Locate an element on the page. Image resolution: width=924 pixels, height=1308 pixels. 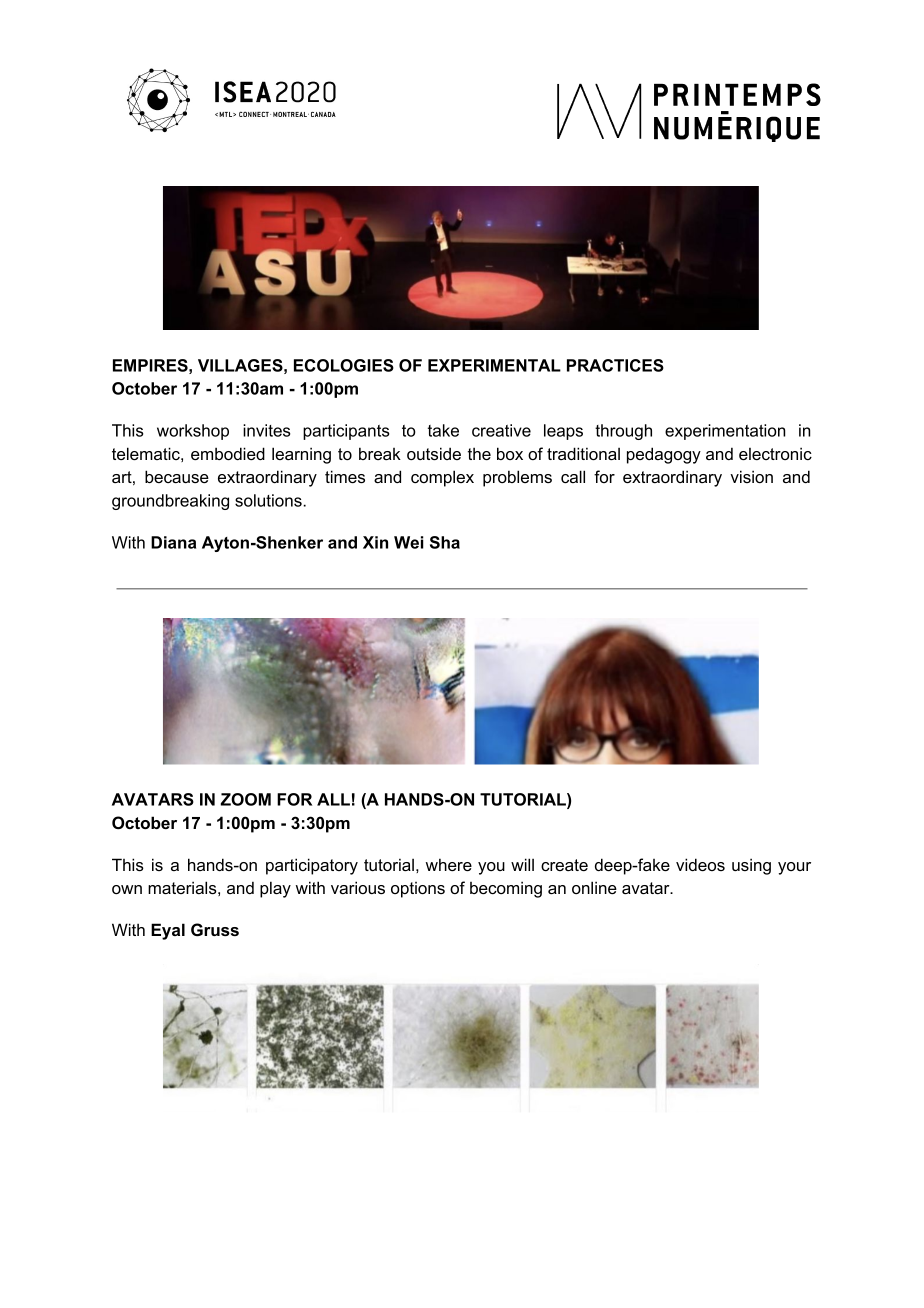
Xin is located at coordinates (375, 542).
